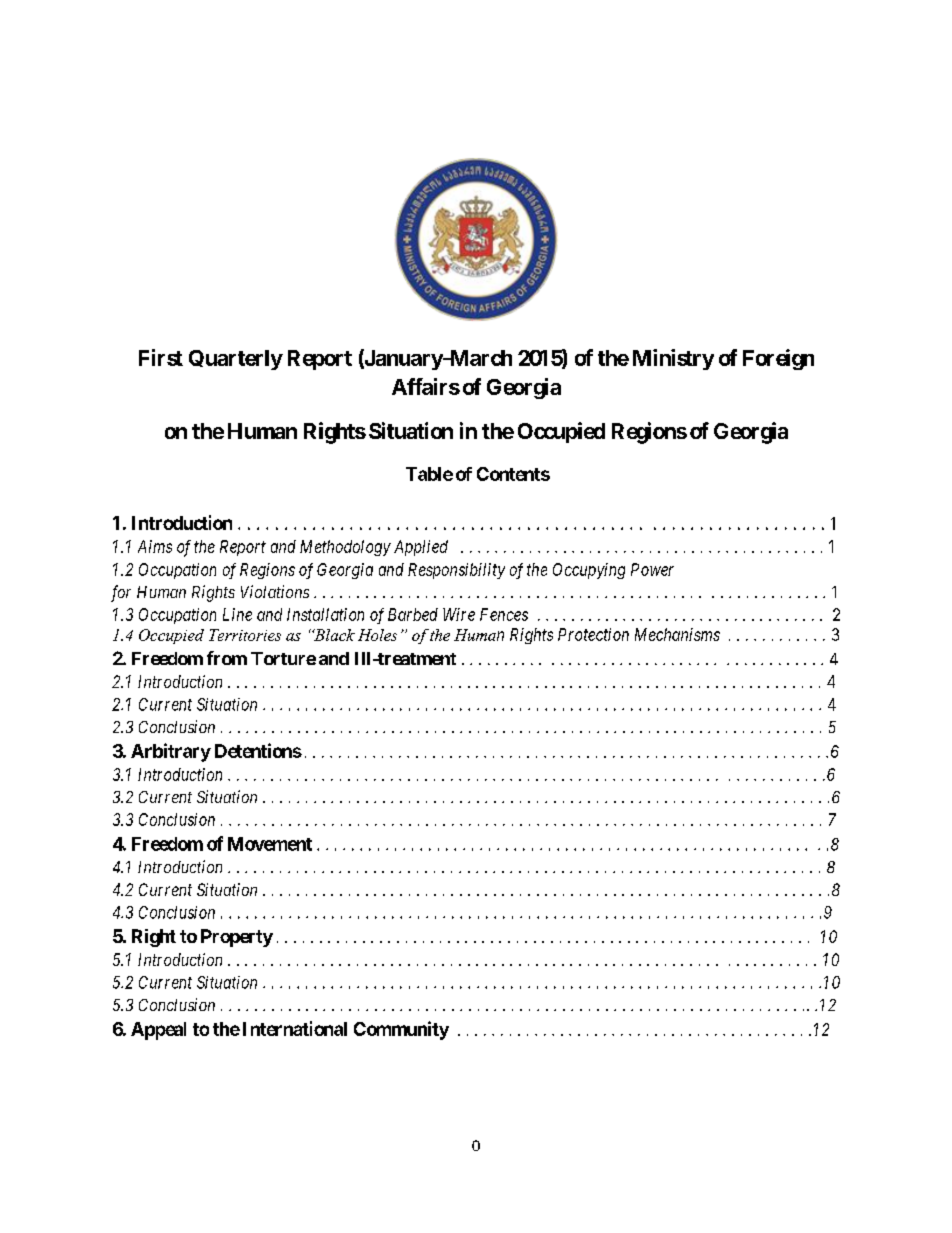 Image resolution: width=952 pixels, height=1233 pixels. Describe the element at coordinates (236, 360) in the page. I see `Quarterly` at that location.
